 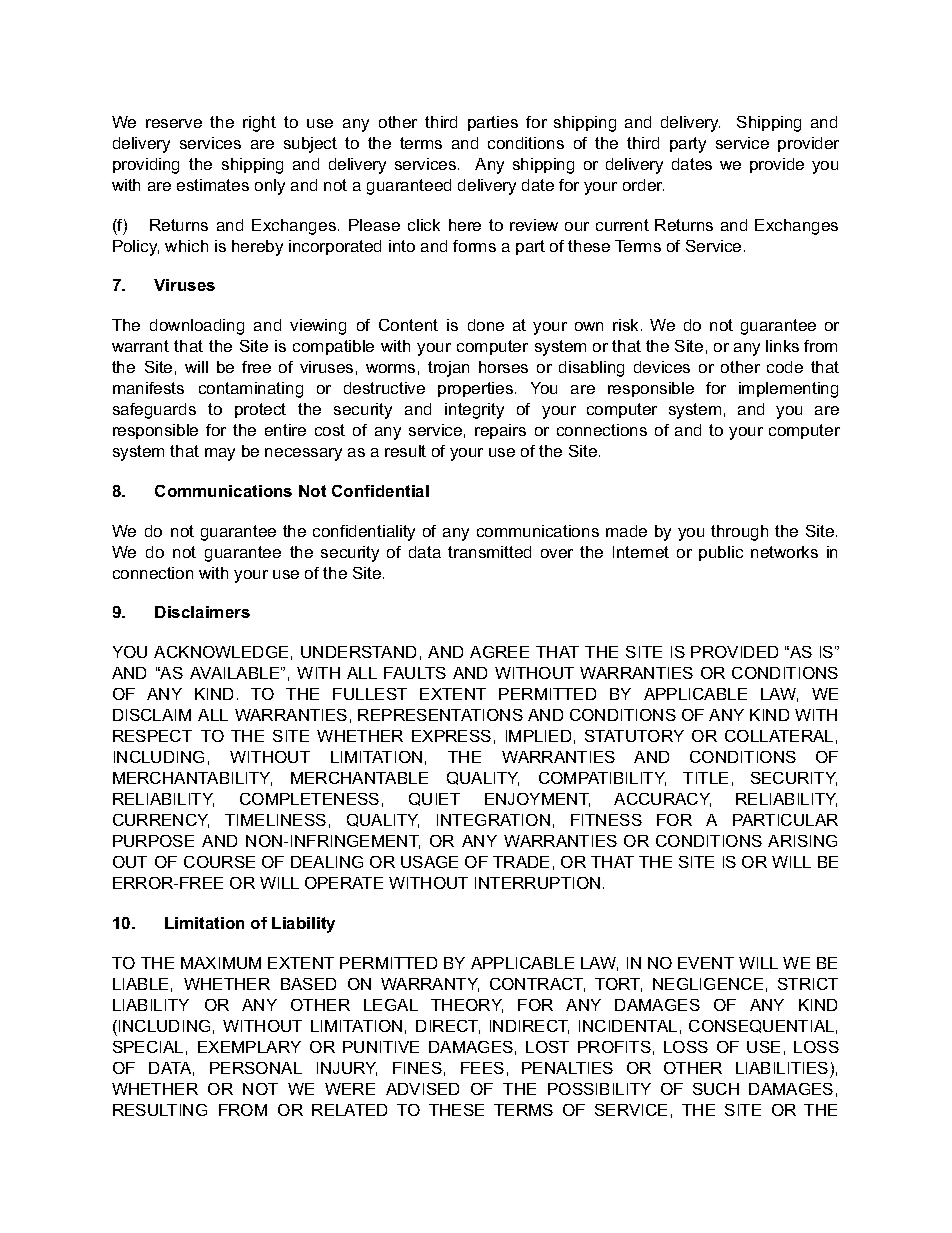 I want to click on estimates, so click(x=213, y=185).
